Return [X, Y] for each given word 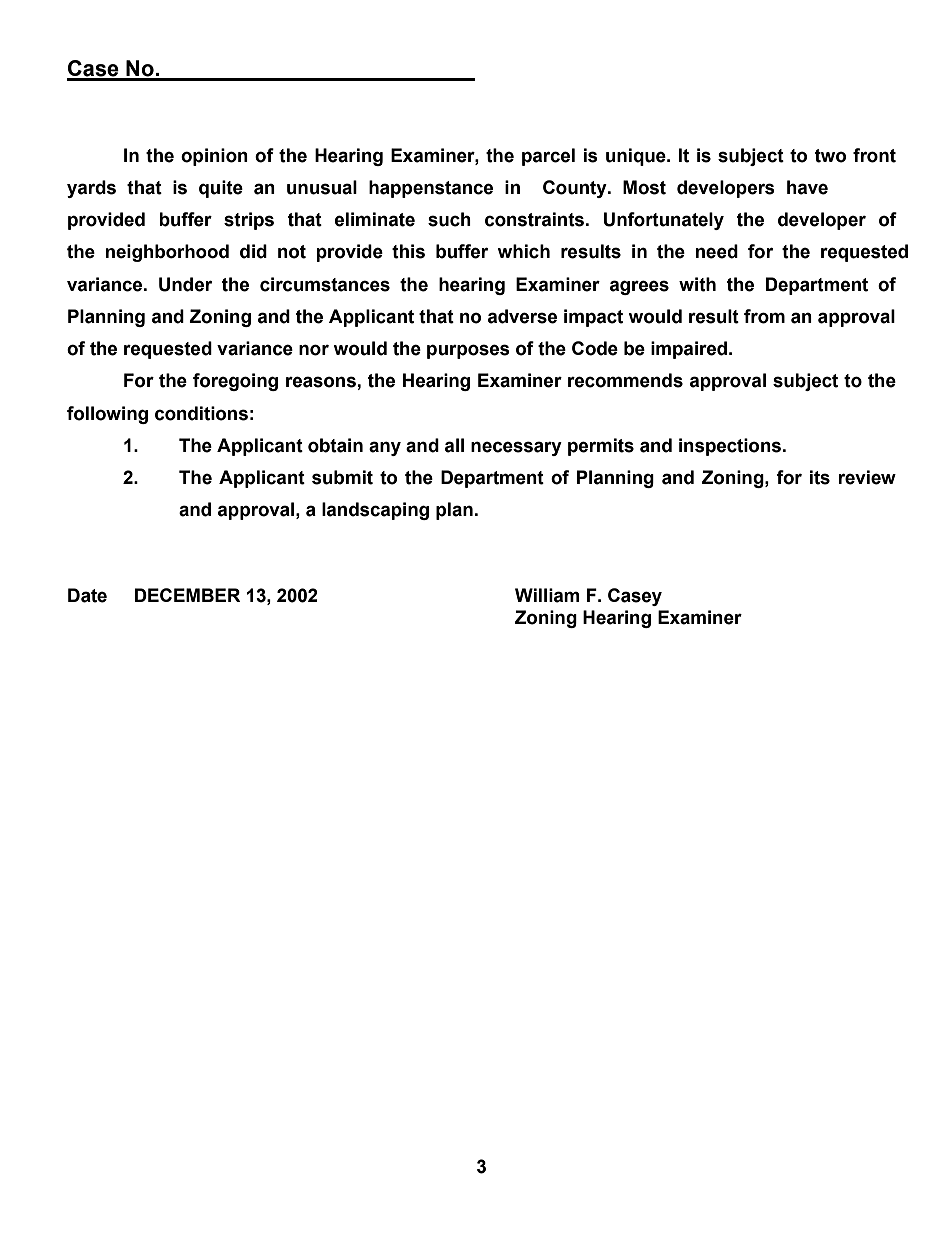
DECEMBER [188, 595]
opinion [214, 157]
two [830, 156]
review [867, 477]
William [547, 595]
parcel [548, 157]
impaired [689, 350]
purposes [468, 351]
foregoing [235, 382]
